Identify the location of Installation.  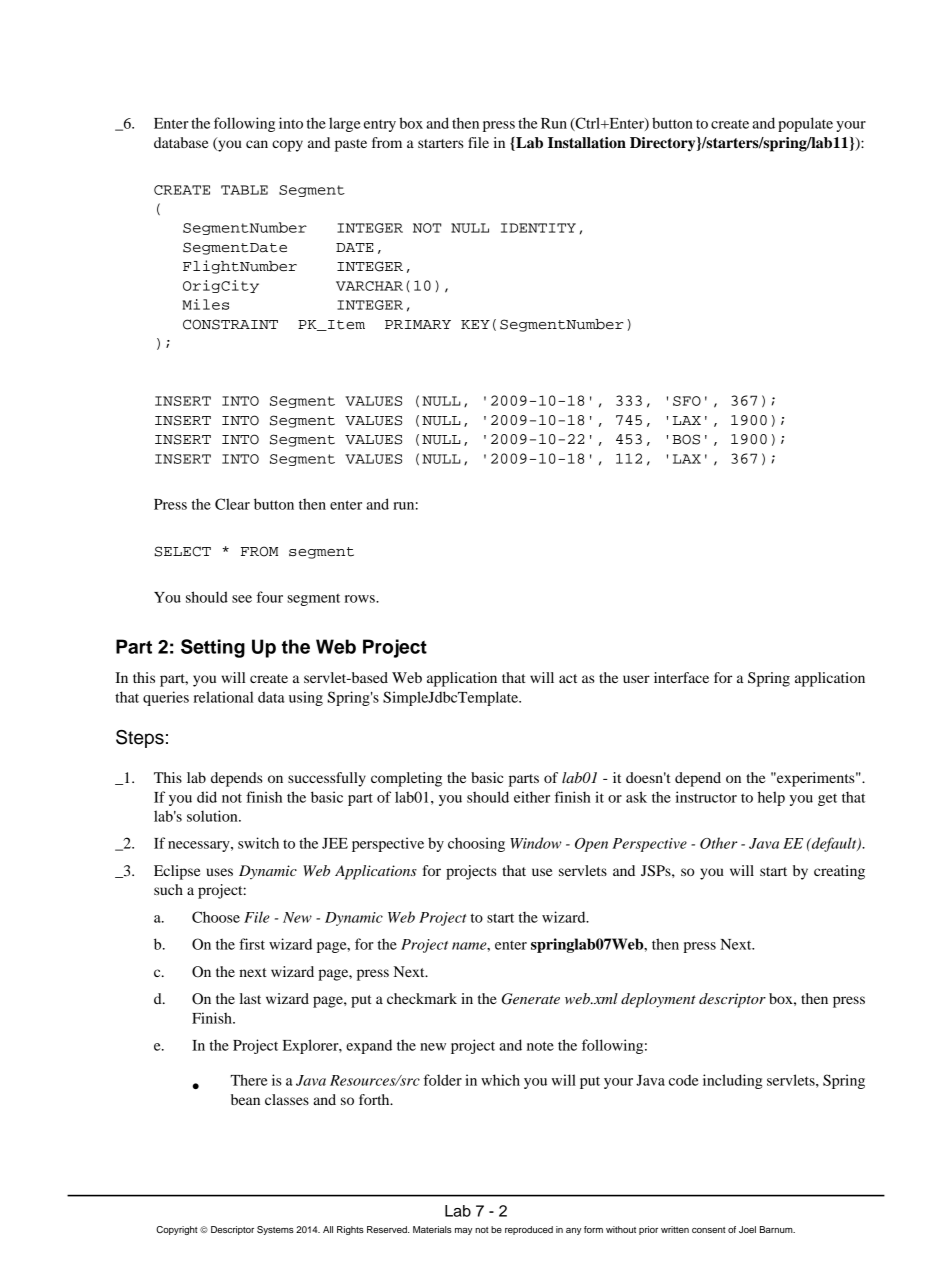
(587, 143).
